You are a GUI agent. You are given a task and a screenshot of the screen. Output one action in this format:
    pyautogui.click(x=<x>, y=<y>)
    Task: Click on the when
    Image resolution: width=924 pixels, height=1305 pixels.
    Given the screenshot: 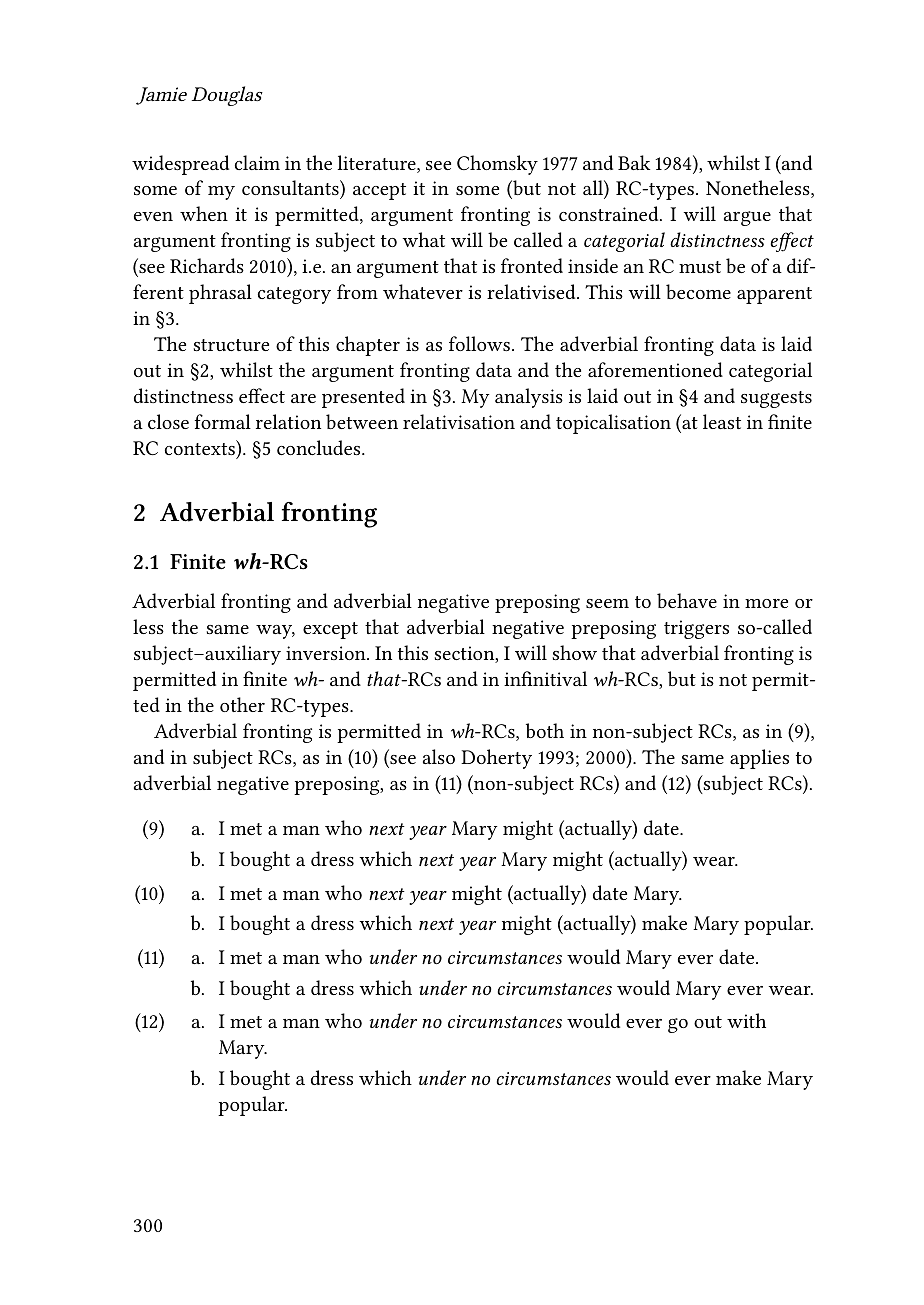 What is the action you would take?
    pyautogui.click(x=204, y=213)
